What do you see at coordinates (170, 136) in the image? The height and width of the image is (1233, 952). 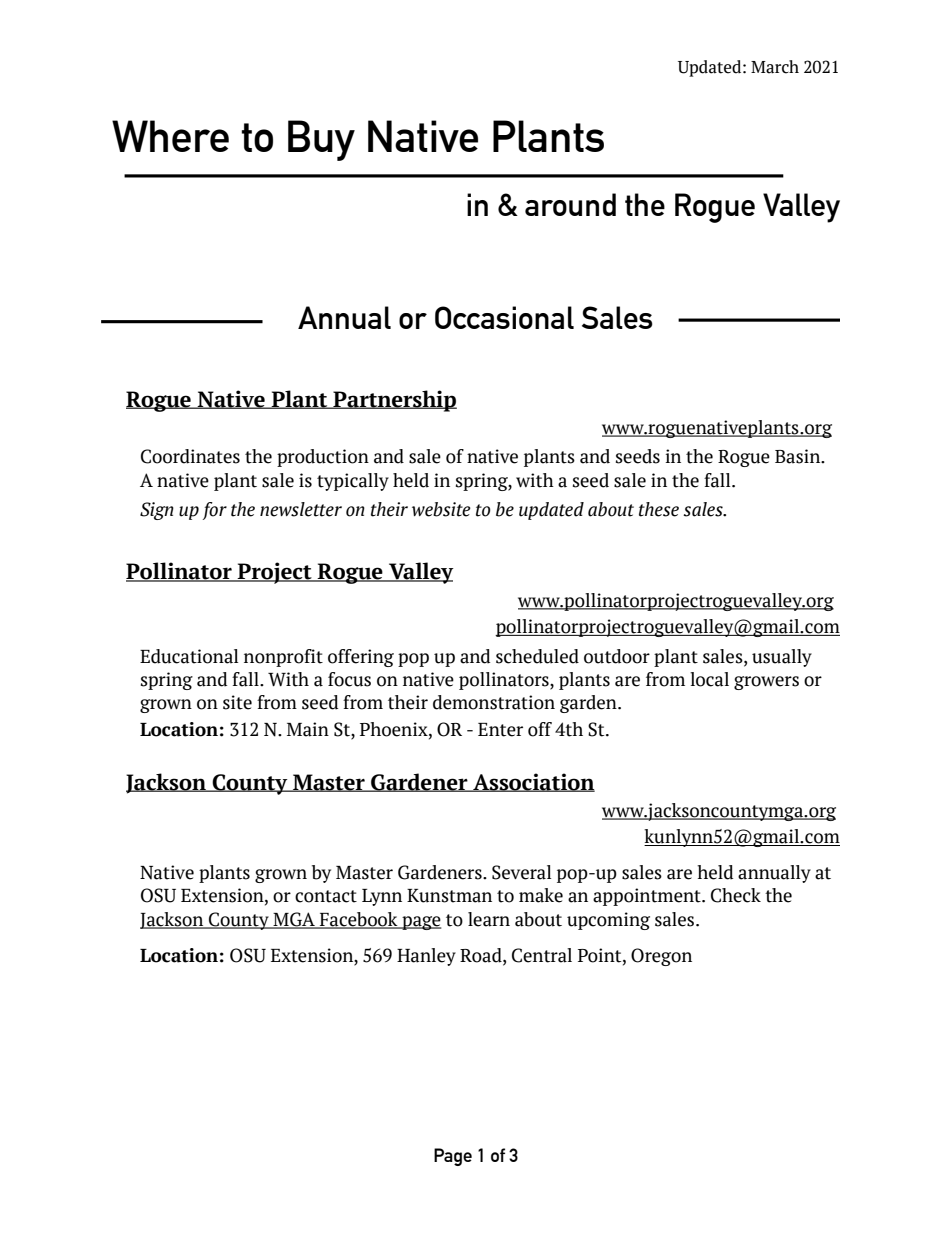 I see `Where` at bounding box center [170, 136].
